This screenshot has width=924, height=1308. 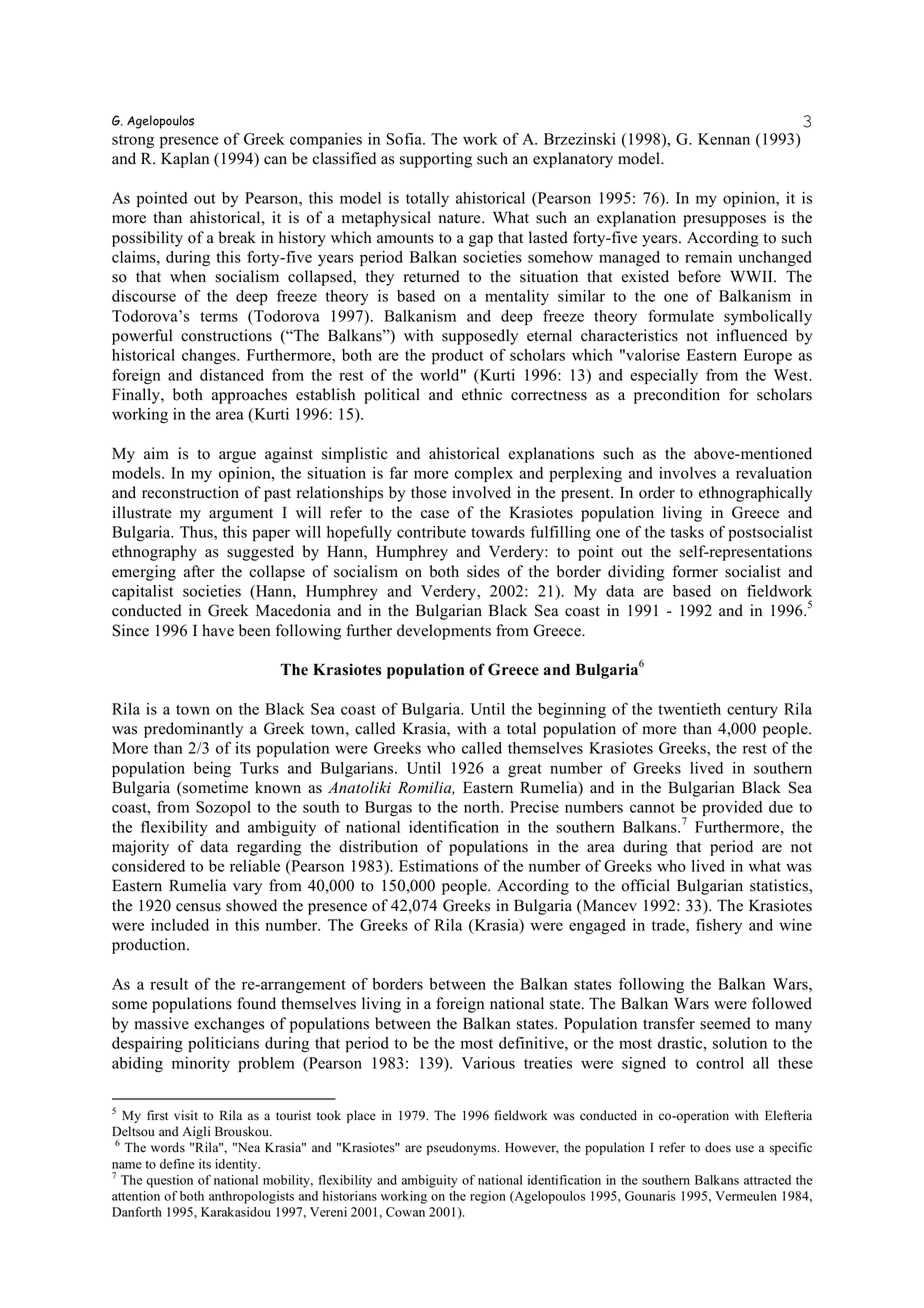 I want to click on identity, so click(x=237, y=1165).
